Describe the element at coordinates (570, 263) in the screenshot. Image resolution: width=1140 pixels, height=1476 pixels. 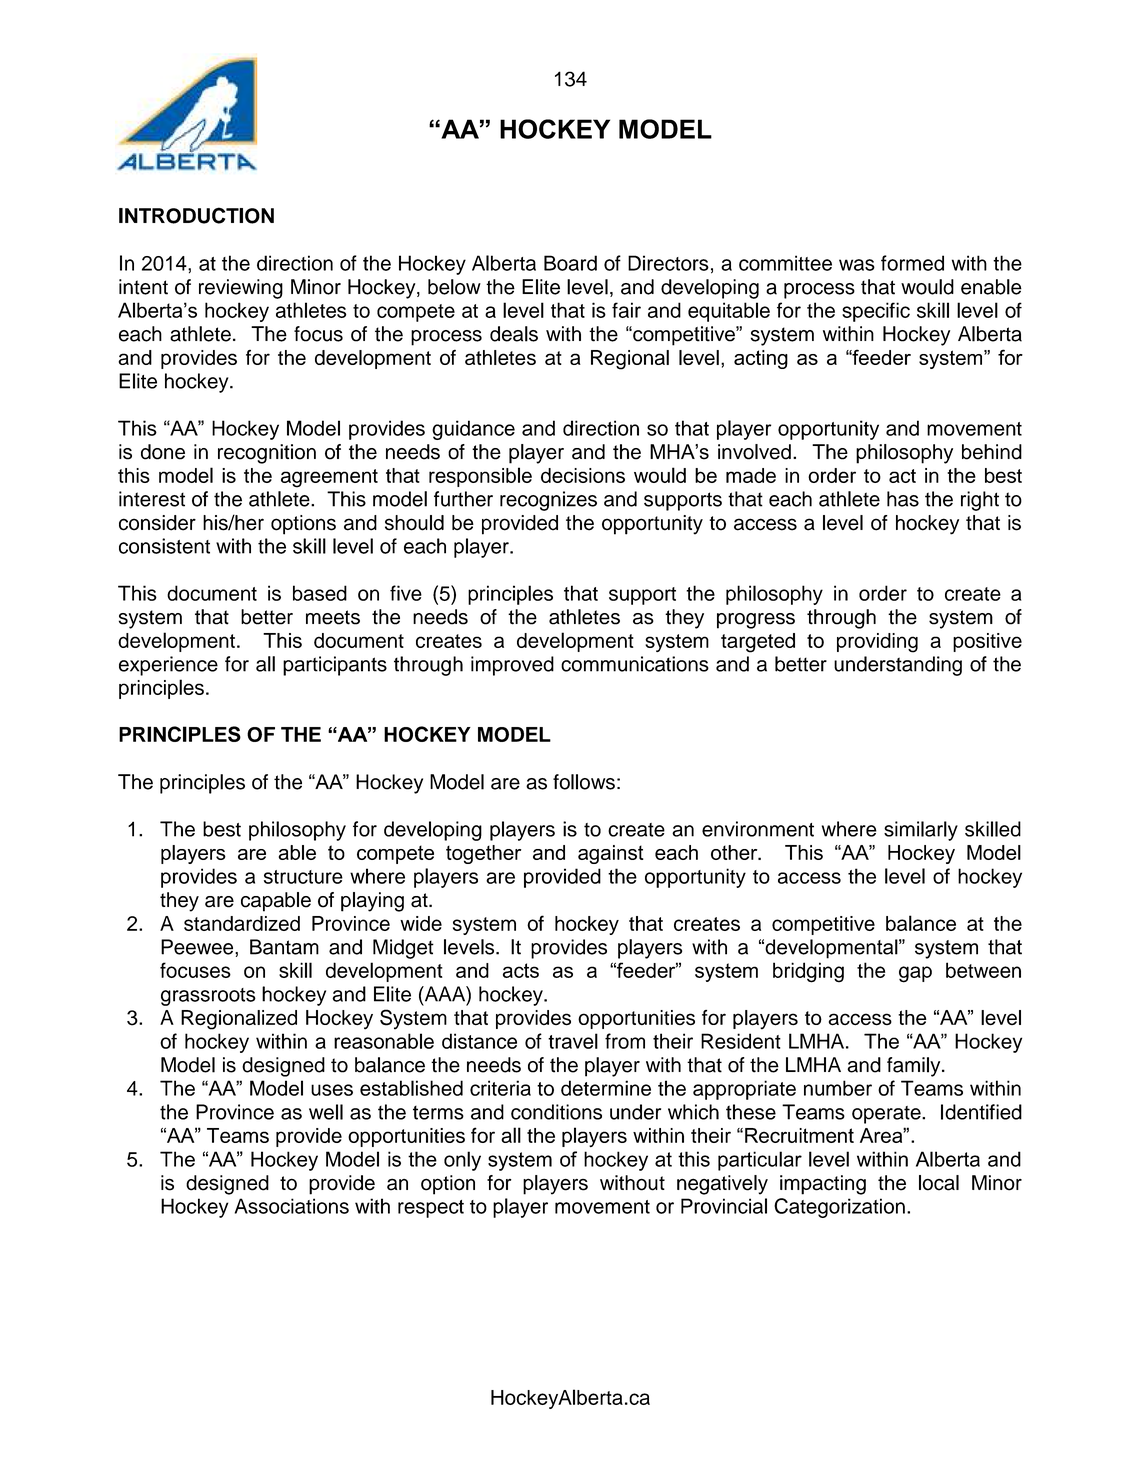
I see `Board` at that location.
